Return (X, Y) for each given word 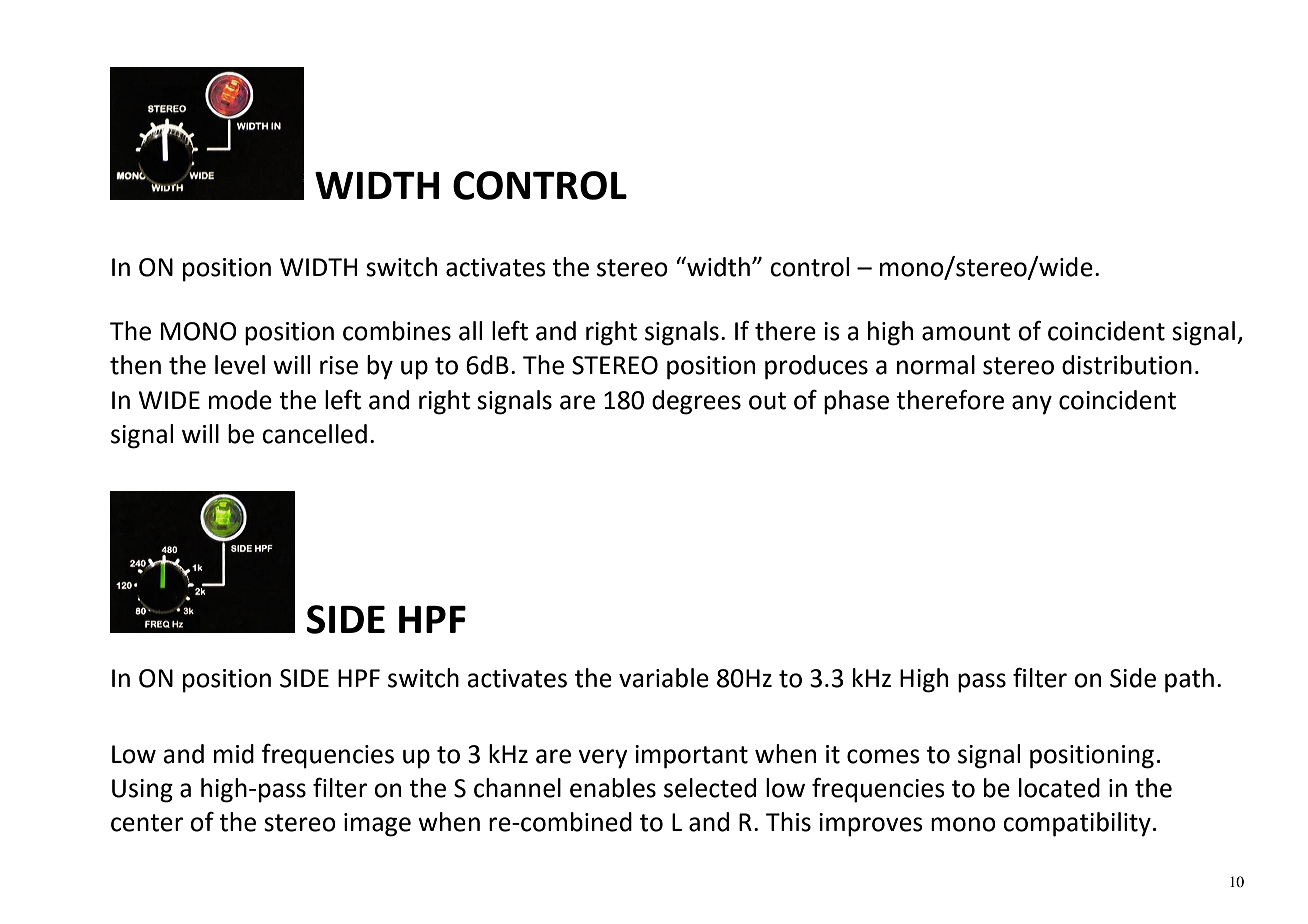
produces (816, 367)
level (240, 365)
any (1032, 405)
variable (664, 678)
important (691, 757)
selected (710, 788)
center (147, 823)
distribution (1127, 365)
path (1189, 680)
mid (234, 754)
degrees (696, 402)
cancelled (314, 434)
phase (856, 402)
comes (883, 756)
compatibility (1077, 824)
